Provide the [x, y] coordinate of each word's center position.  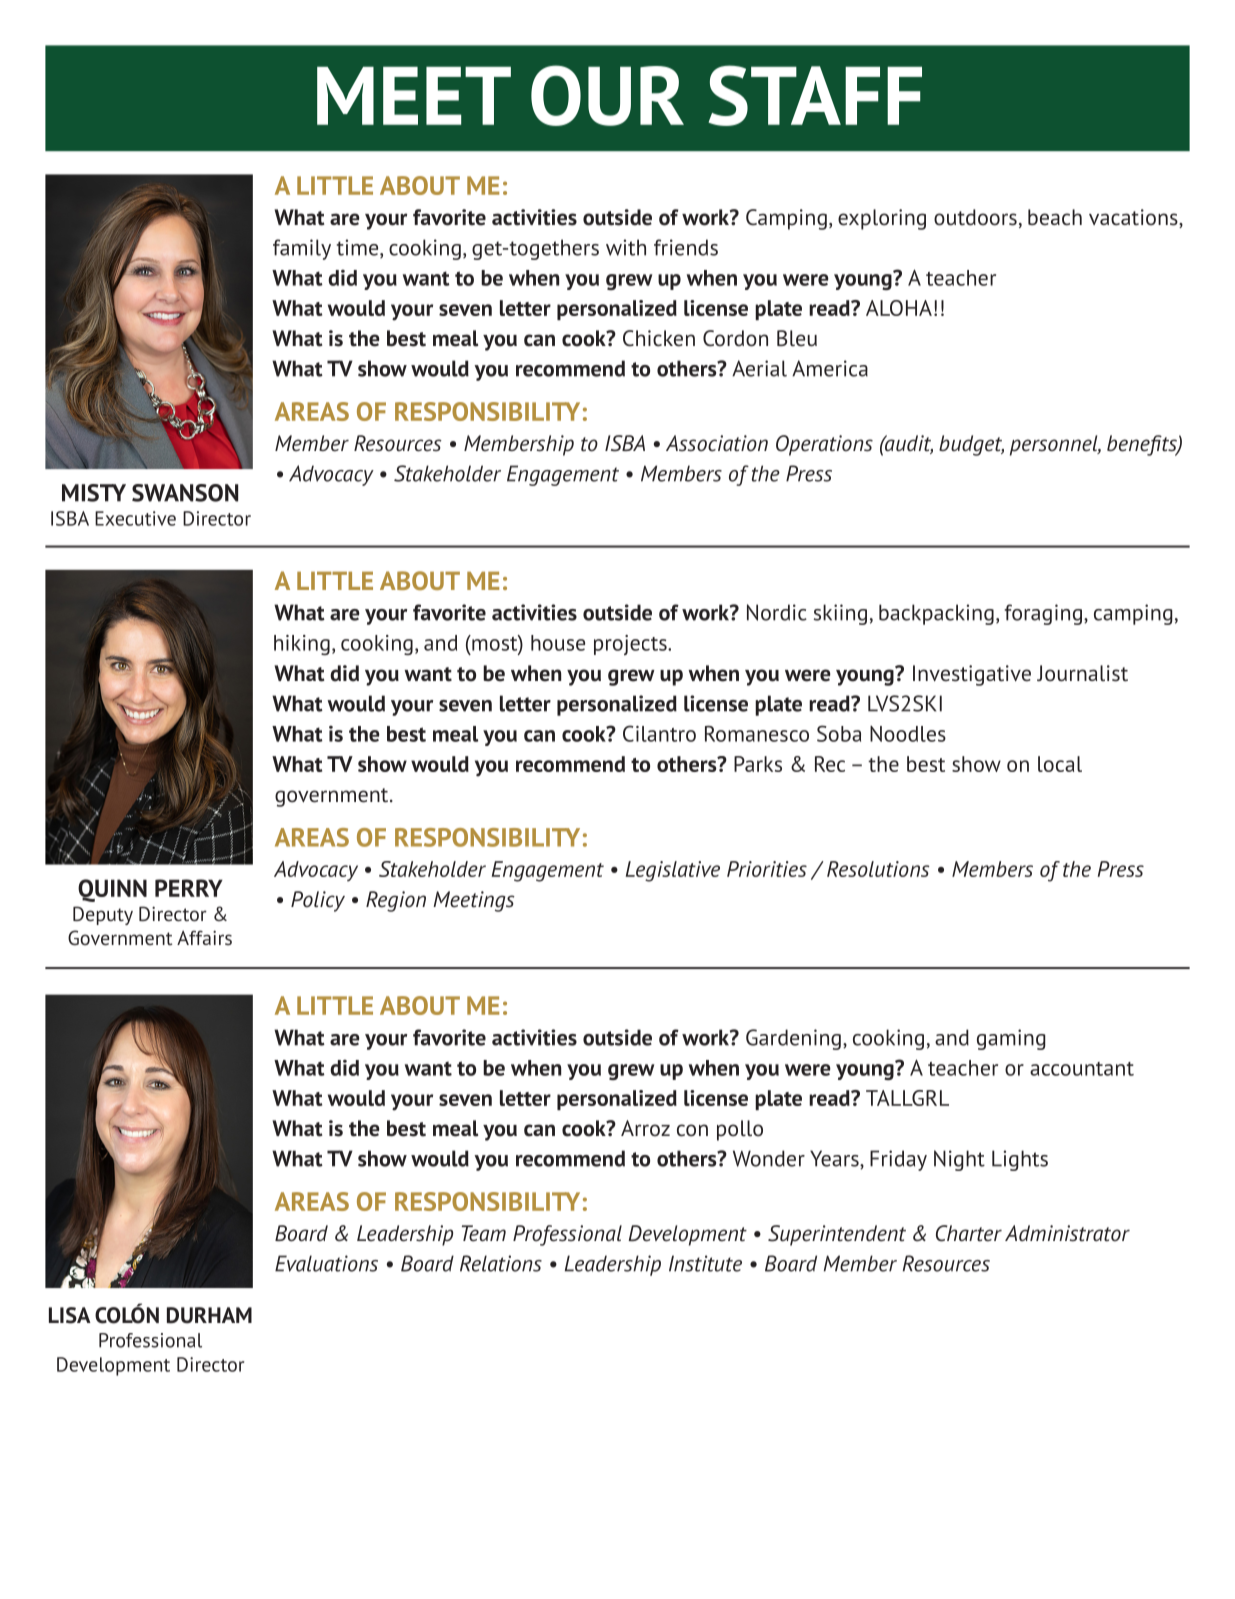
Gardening [793, 1039]
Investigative [972, 675]
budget [971, 445]
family [302, 249]
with [626, 247]
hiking [302, 645]
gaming [1011, 1039]
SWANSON [185, 493]
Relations [501, 1263]
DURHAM [209, 1315]
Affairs [204, 937]
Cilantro [659, 733]
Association [717, 443]
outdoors [975, 217]
